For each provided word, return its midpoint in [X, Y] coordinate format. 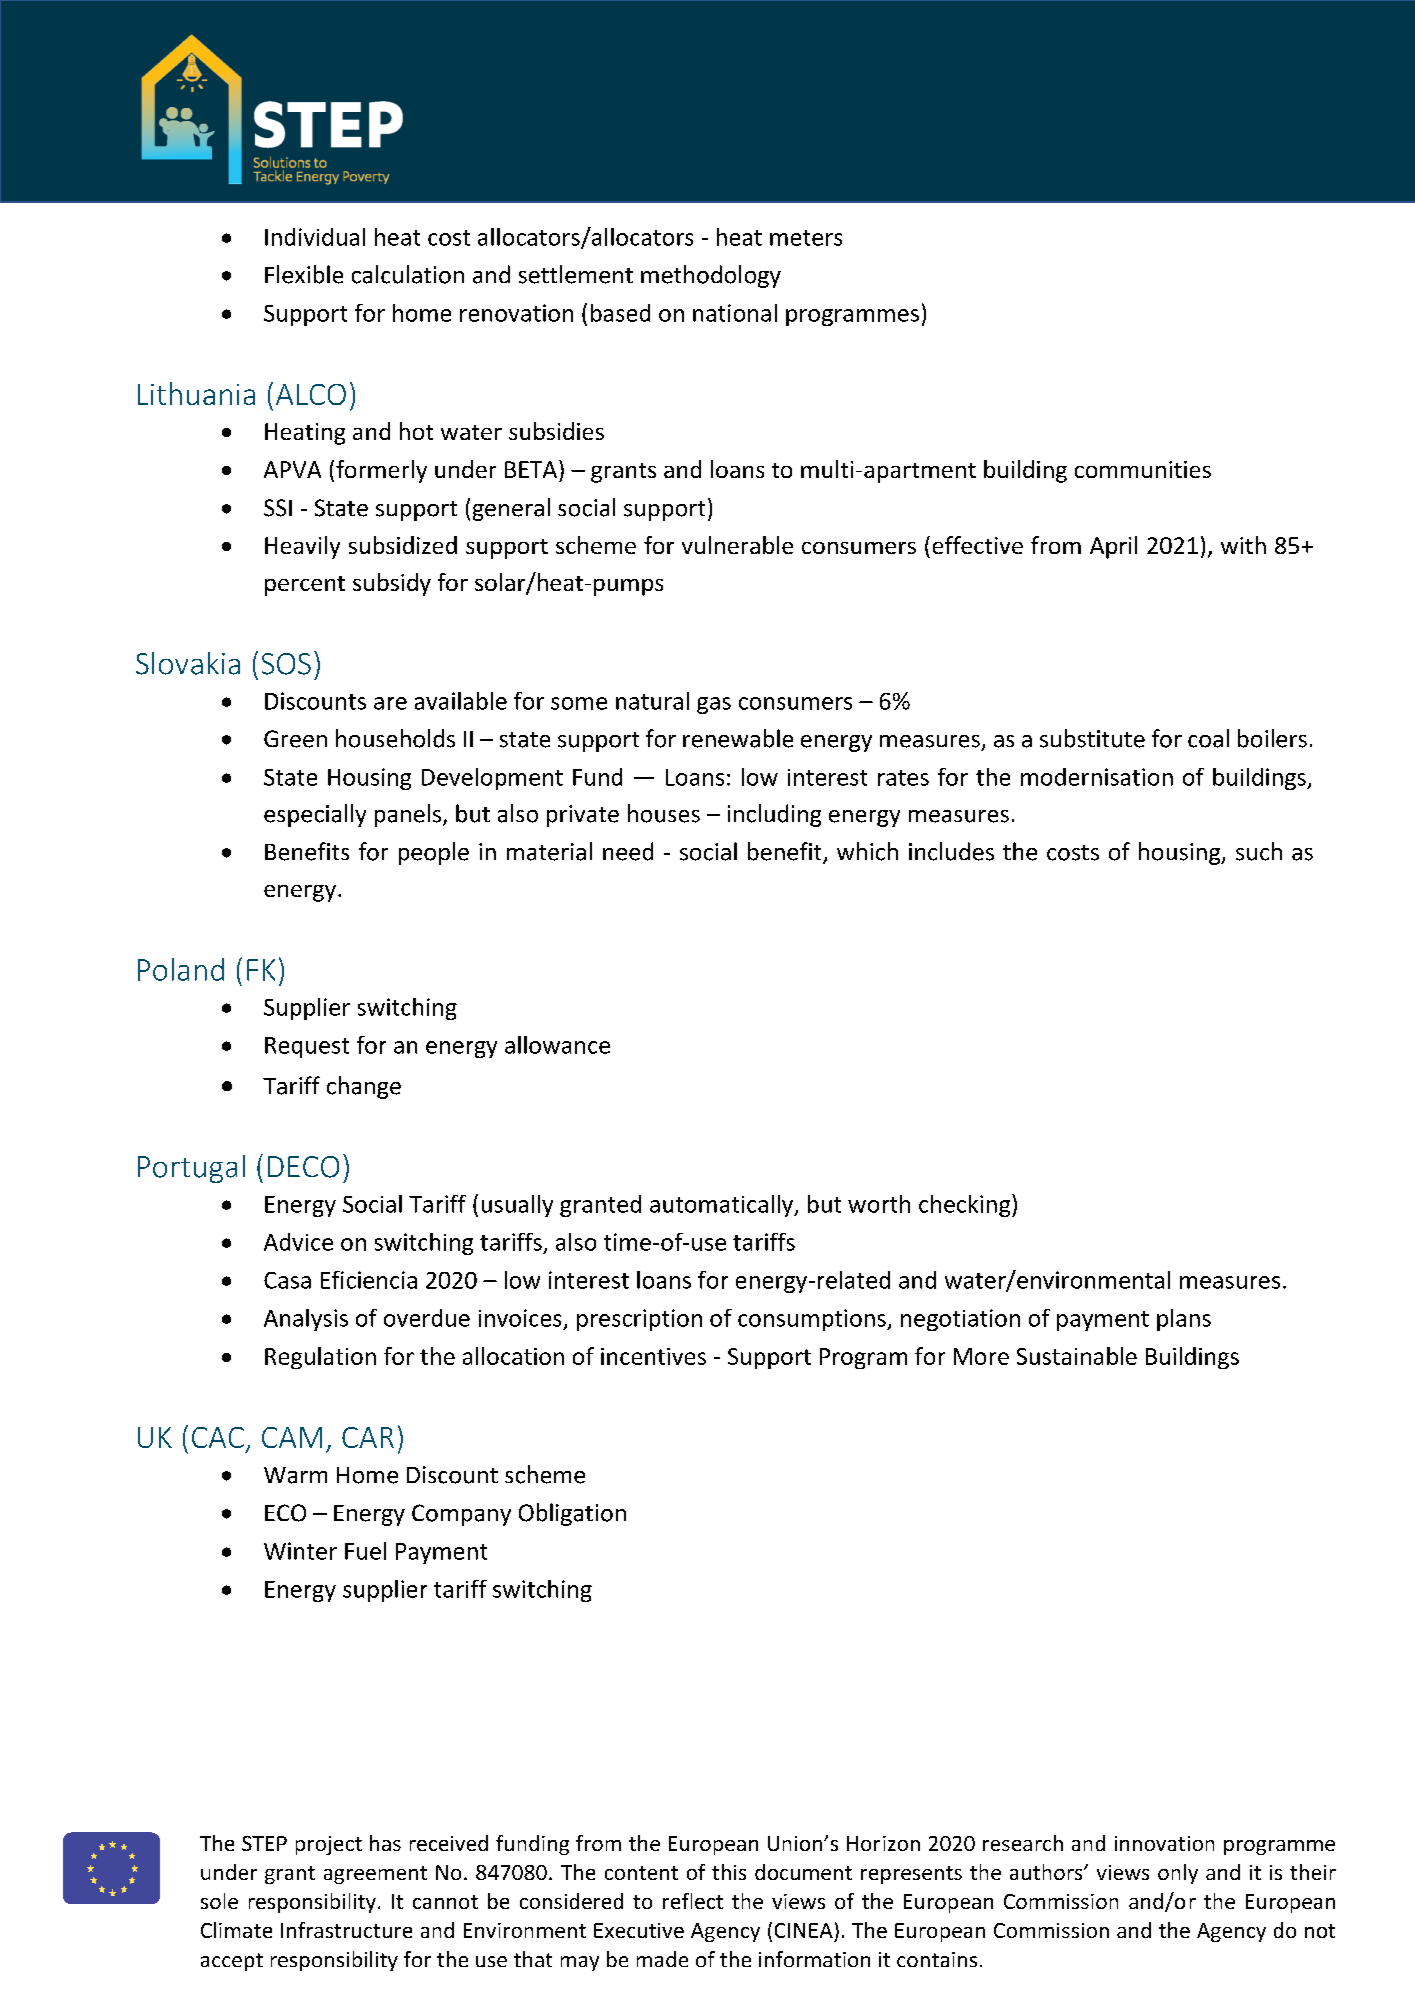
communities [1143, 469]
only [1178, 1874]
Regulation [320, 1358]
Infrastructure [346, 1930]
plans [1184, 1320]
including [774, 815]
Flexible [304, 274]
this [729, 1872]
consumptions [813, 1320]
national [735, 313]
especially [315, 815]
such [1259, 851]
